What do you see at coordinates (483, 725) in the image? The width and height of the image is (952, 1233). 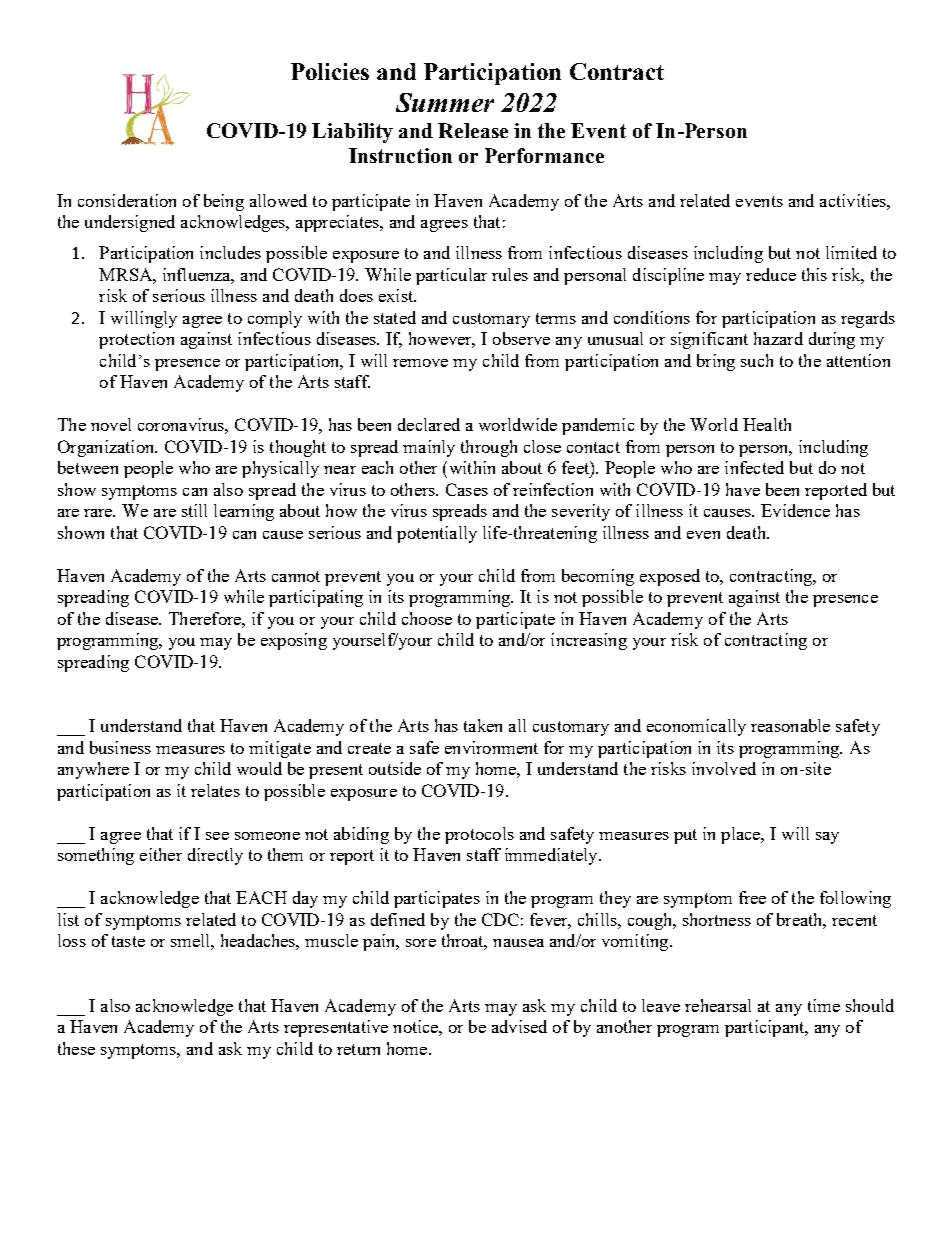 I see `taken` at bounding box center [483, 725].
